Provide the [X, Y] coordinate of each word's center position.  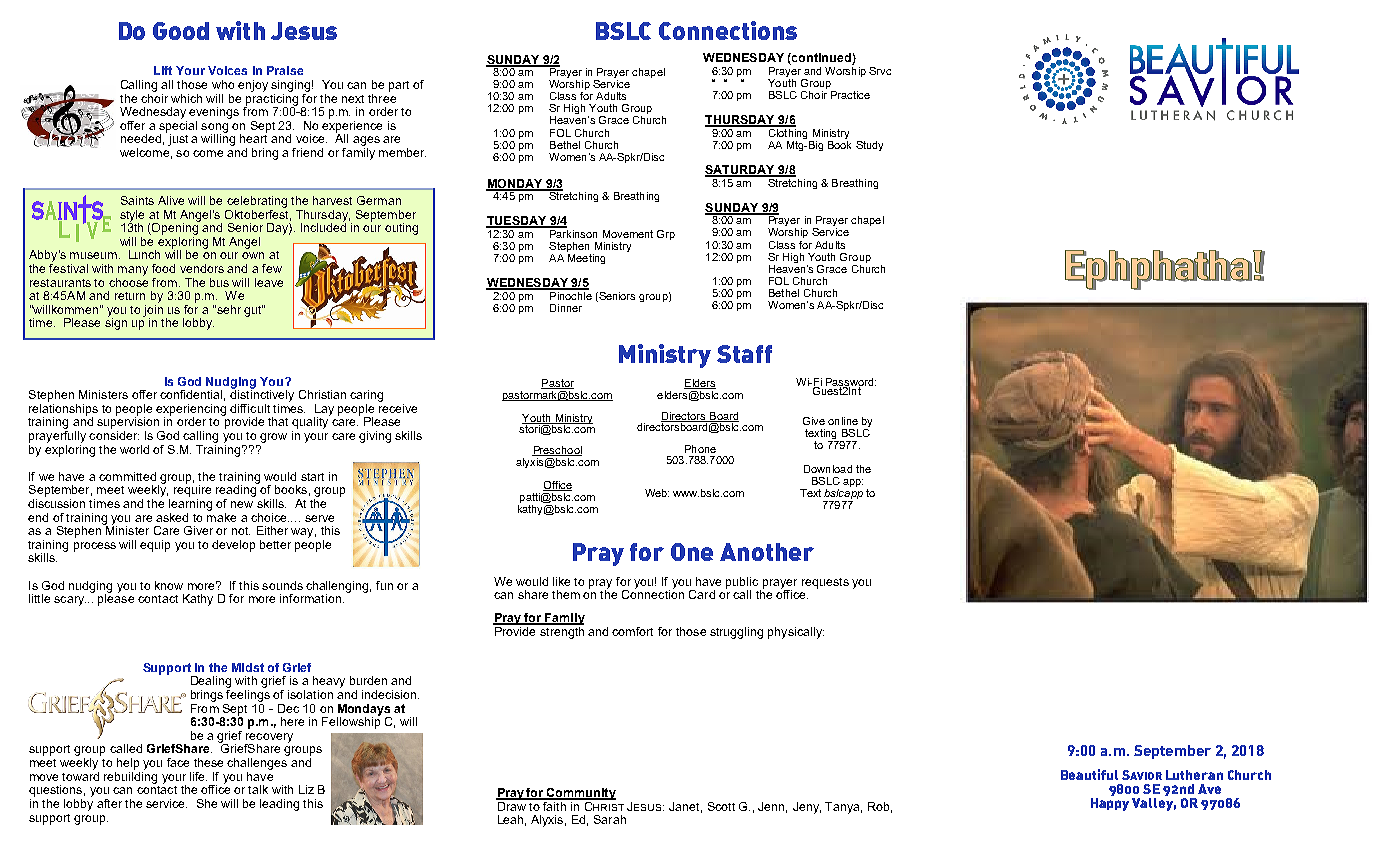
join [153, 310]
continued [820, 57]
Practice [850, 95]
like [561, 581]
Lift [163, 70]
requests [825, 583]
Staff [744, 354]
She [207, 803]
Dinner [566, 308]
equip [155, 546]
